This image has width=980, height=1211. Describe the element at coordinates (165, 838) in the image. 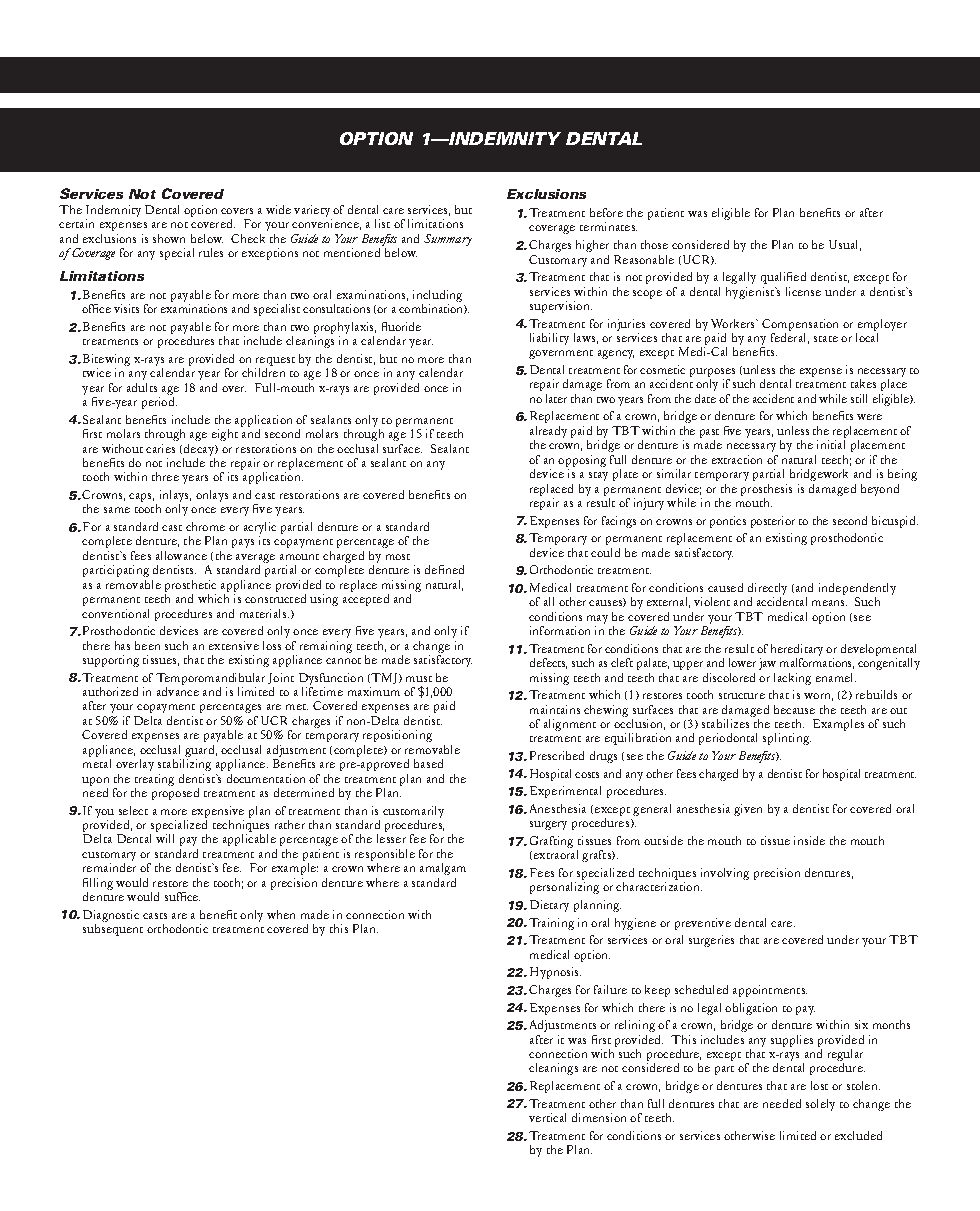

I see `will` at that location.
